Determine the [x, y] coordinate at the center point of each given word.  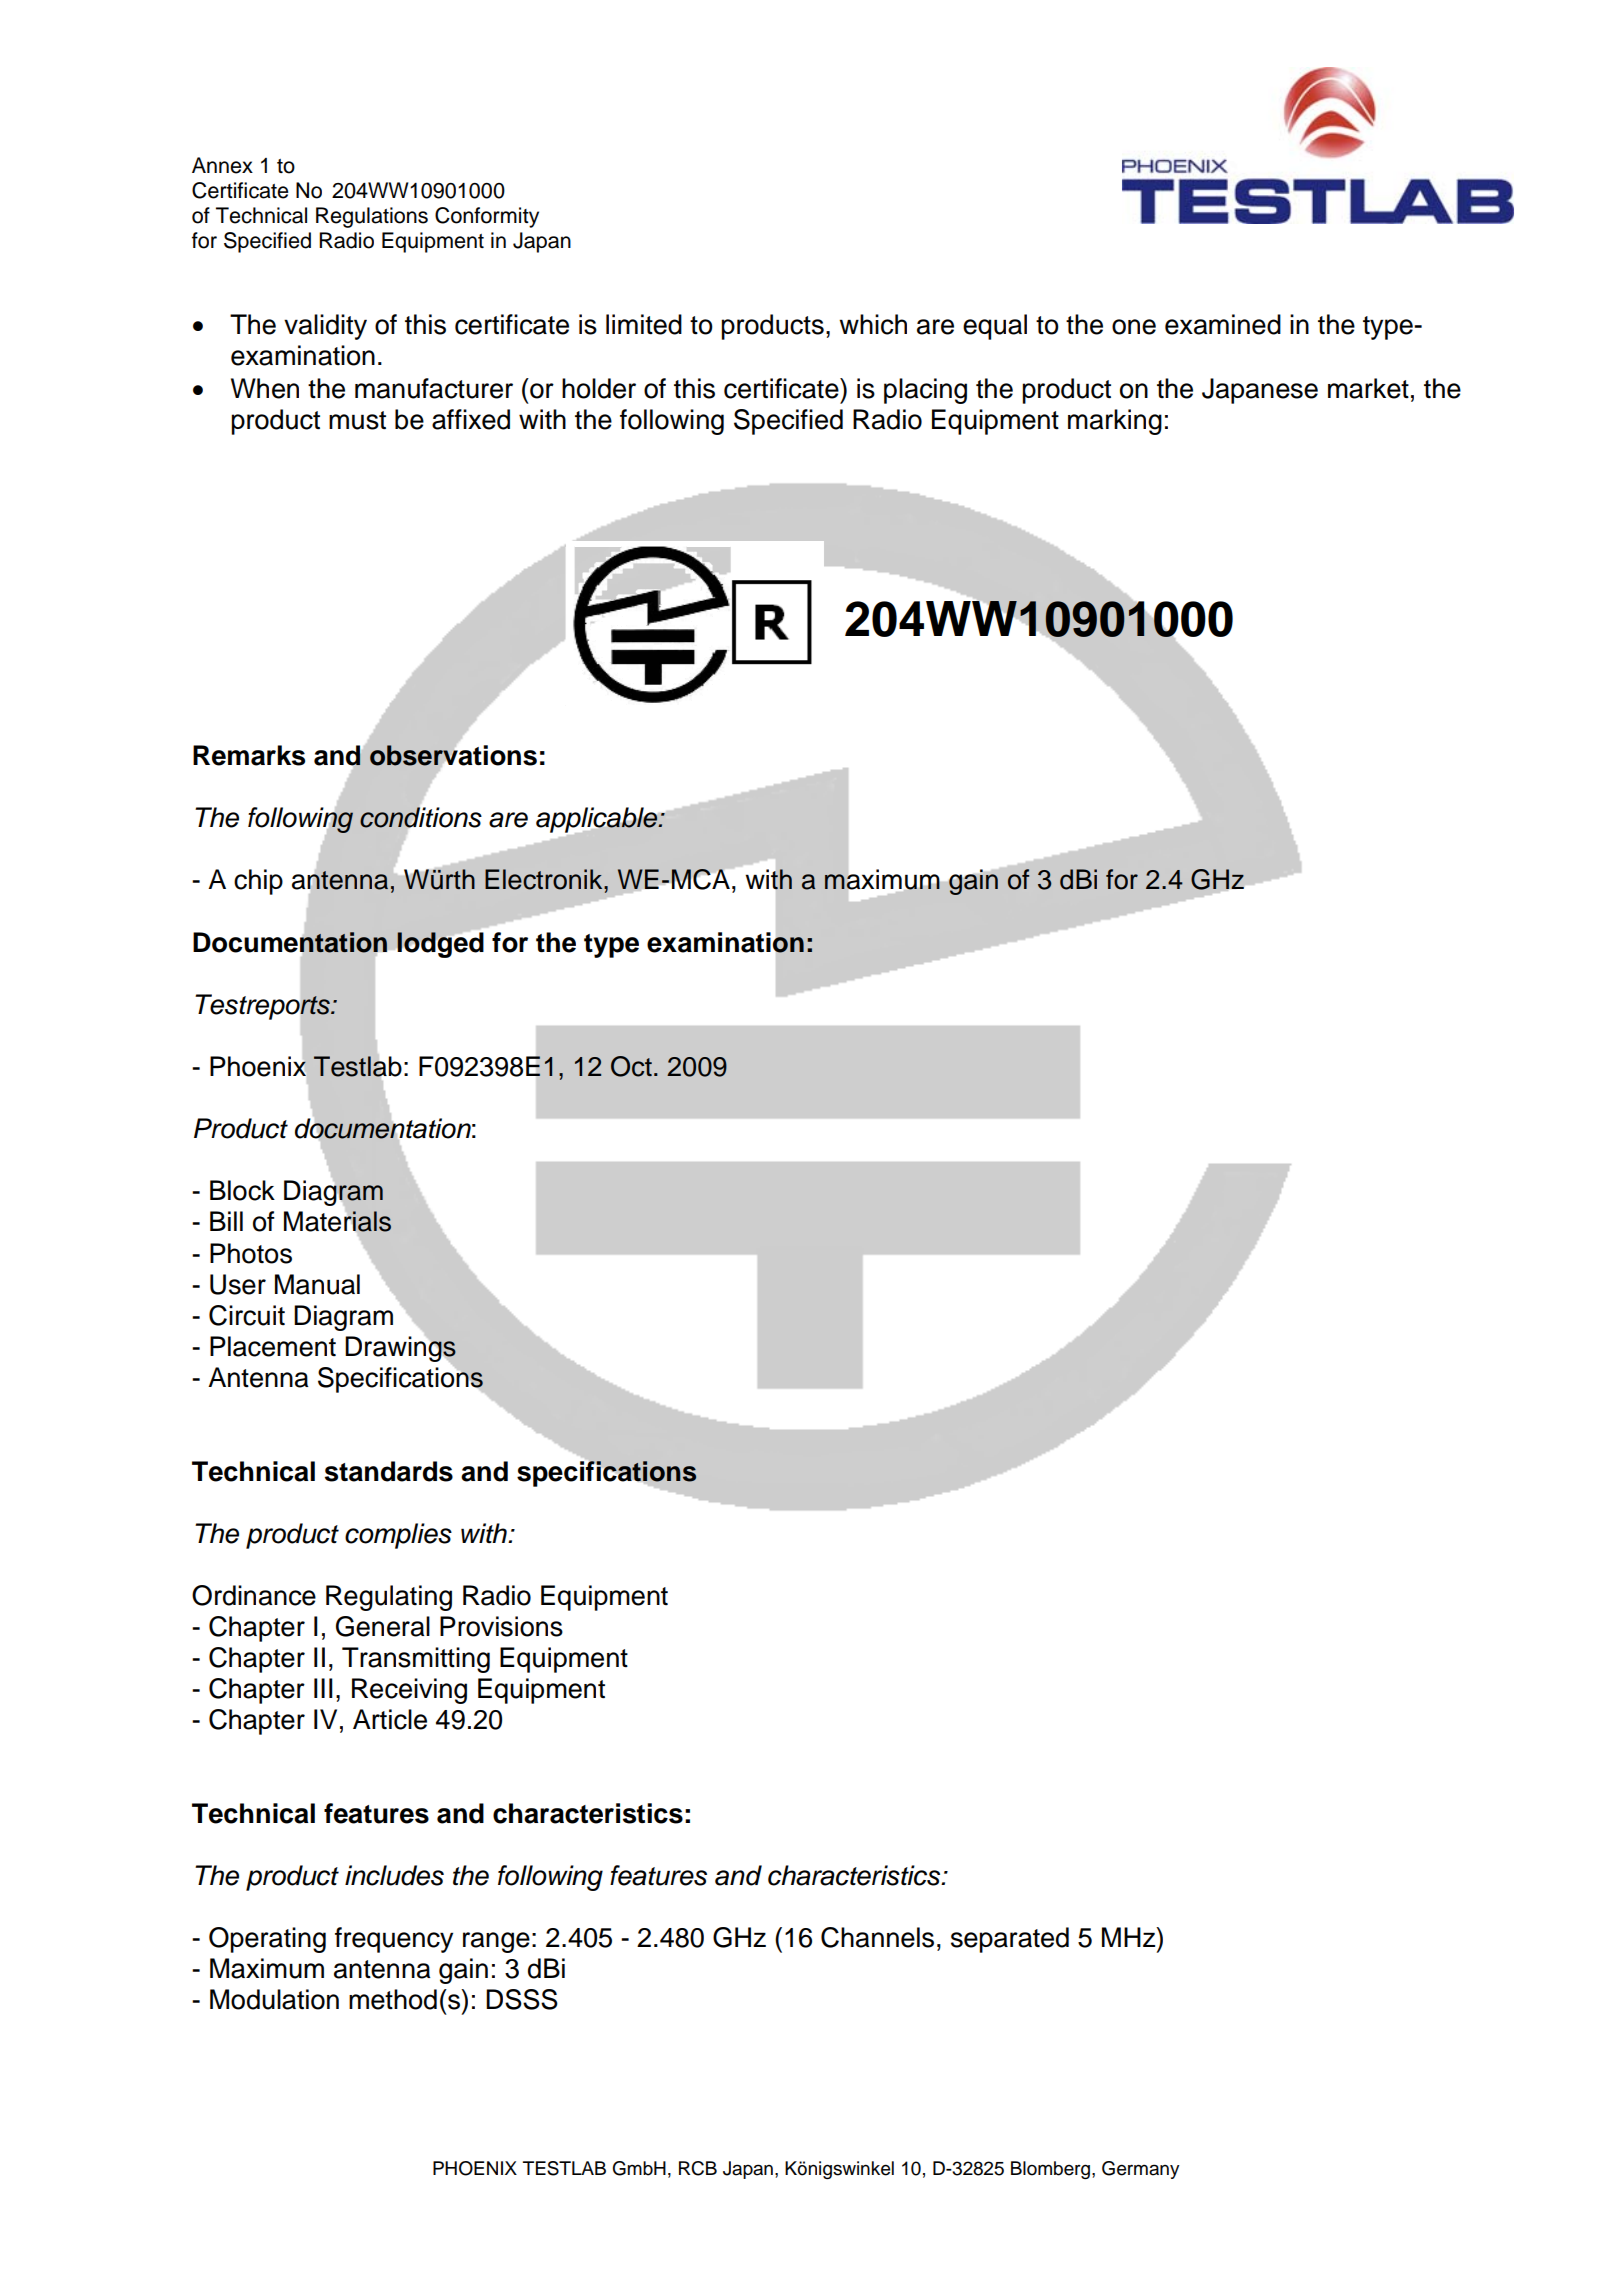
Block [242, 1190]
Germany [1141, 2170]
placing [925, 391]
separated [1010, 1940]
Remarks [249, 755]
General [383, 1626]
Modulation [274, 1999]
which [873, 324]
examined [1223, 324]
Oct [631, 1066]
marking [1115, 422]
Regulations [372, 217]
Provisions [501, 1626]
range [496, 1942]
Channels [877, 1937]
